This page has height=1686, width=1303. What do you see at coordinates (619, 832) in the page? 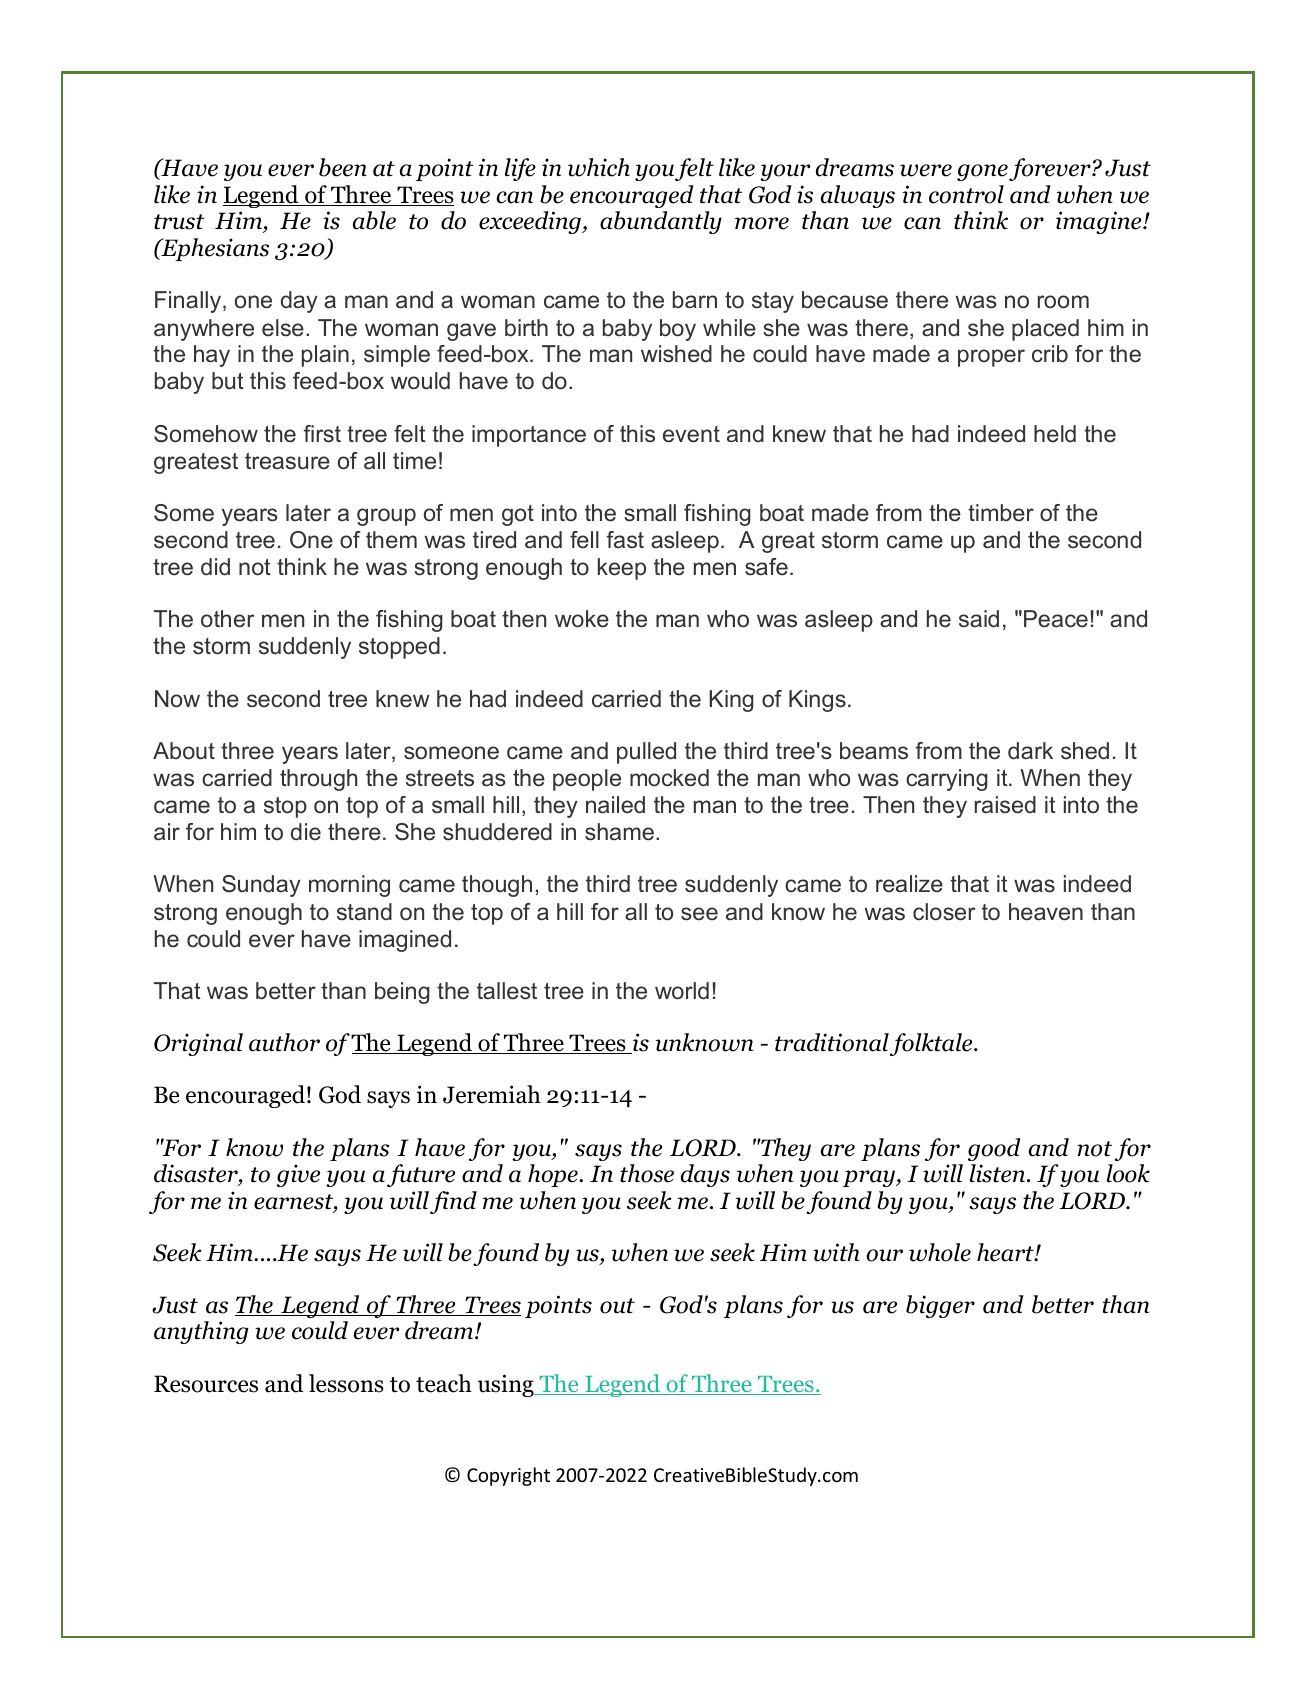
I see `shame` at bounding box center [619, 832].
